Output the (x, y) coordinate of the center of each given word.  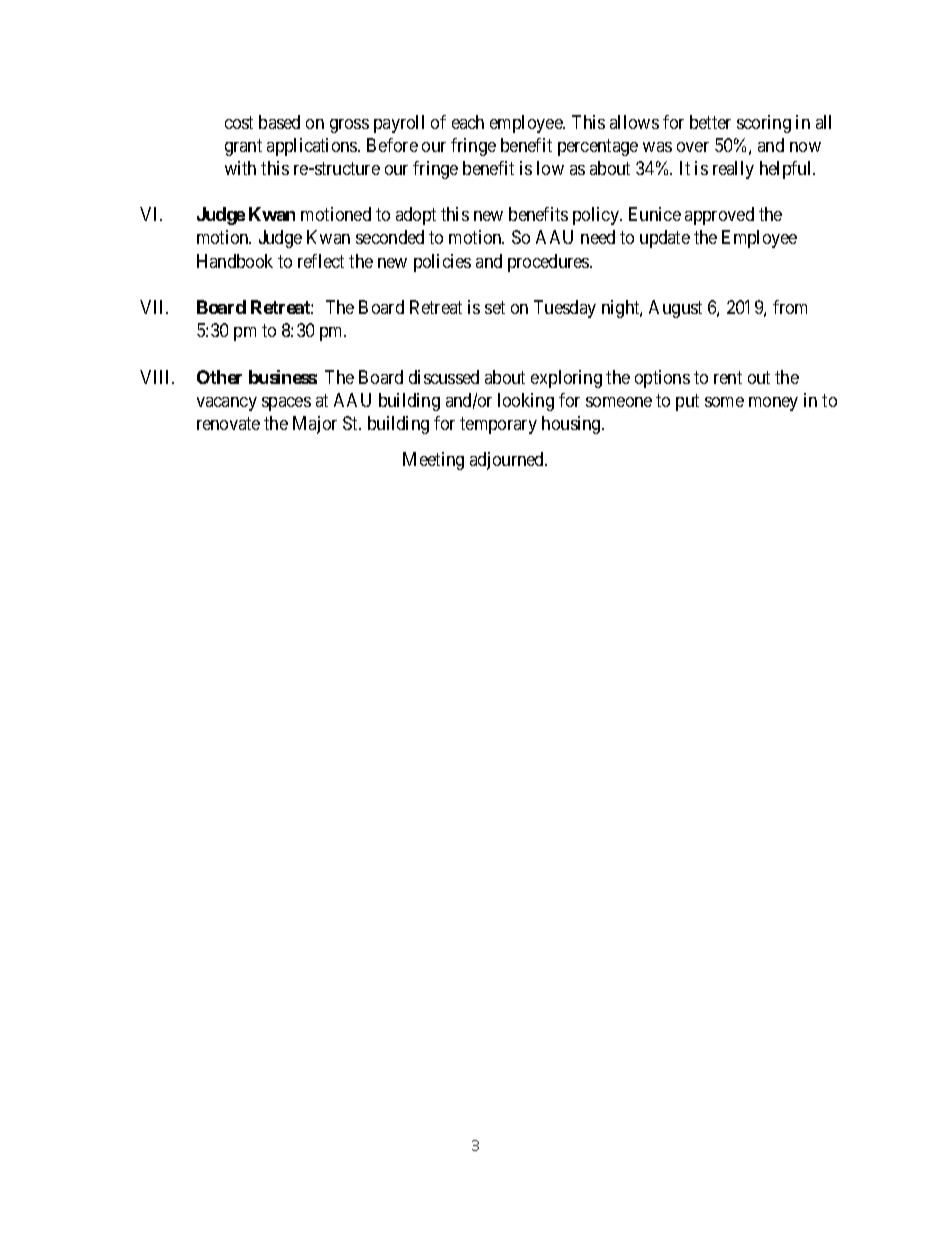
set (495, 307)
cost (239, 122)
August (675, 309)
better (710, 122)
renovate (228, 423)
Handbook (235, 261)
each (468, 122)
